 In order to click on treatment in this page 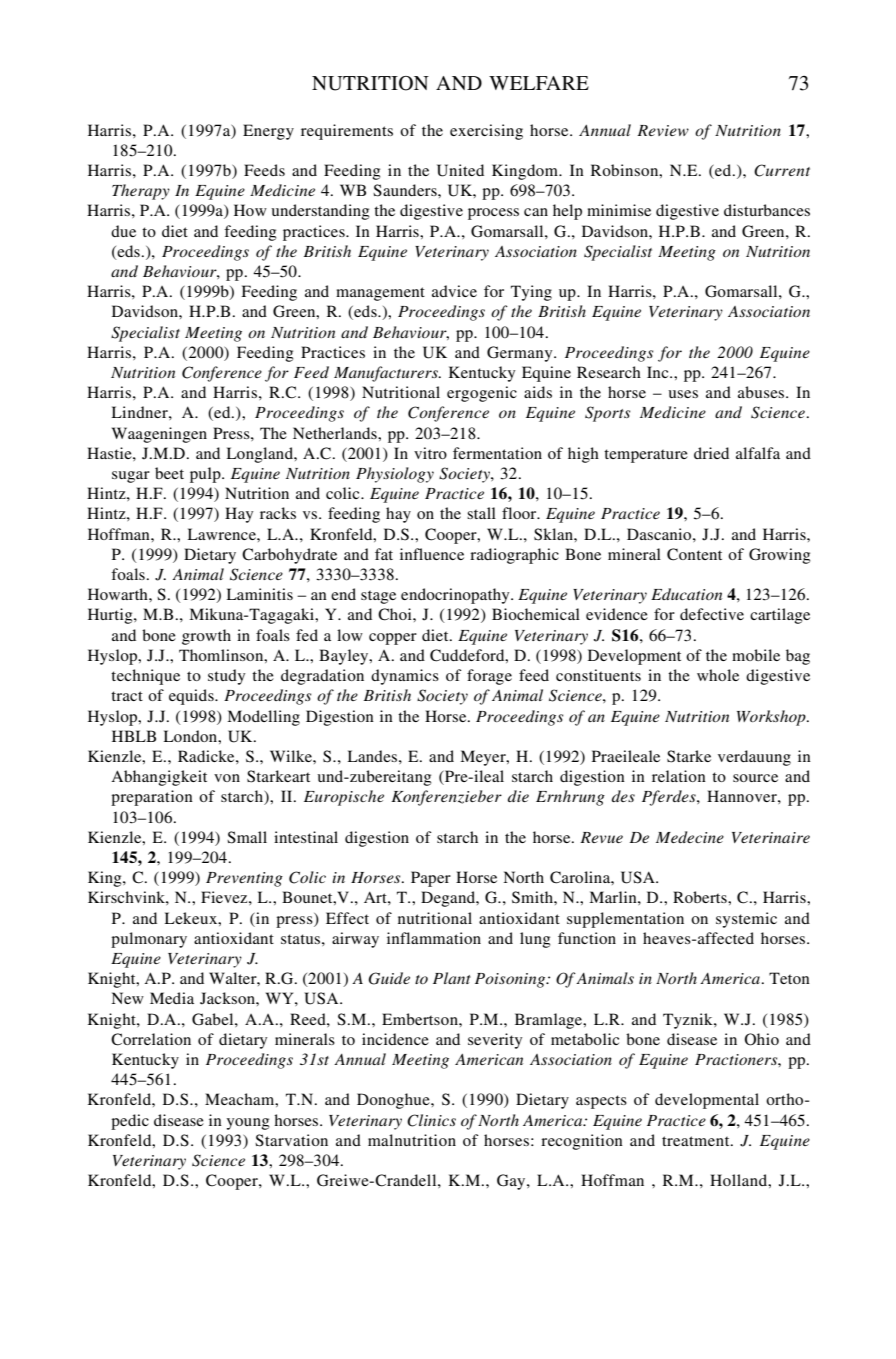, I will do `click(697, 1141)`.
